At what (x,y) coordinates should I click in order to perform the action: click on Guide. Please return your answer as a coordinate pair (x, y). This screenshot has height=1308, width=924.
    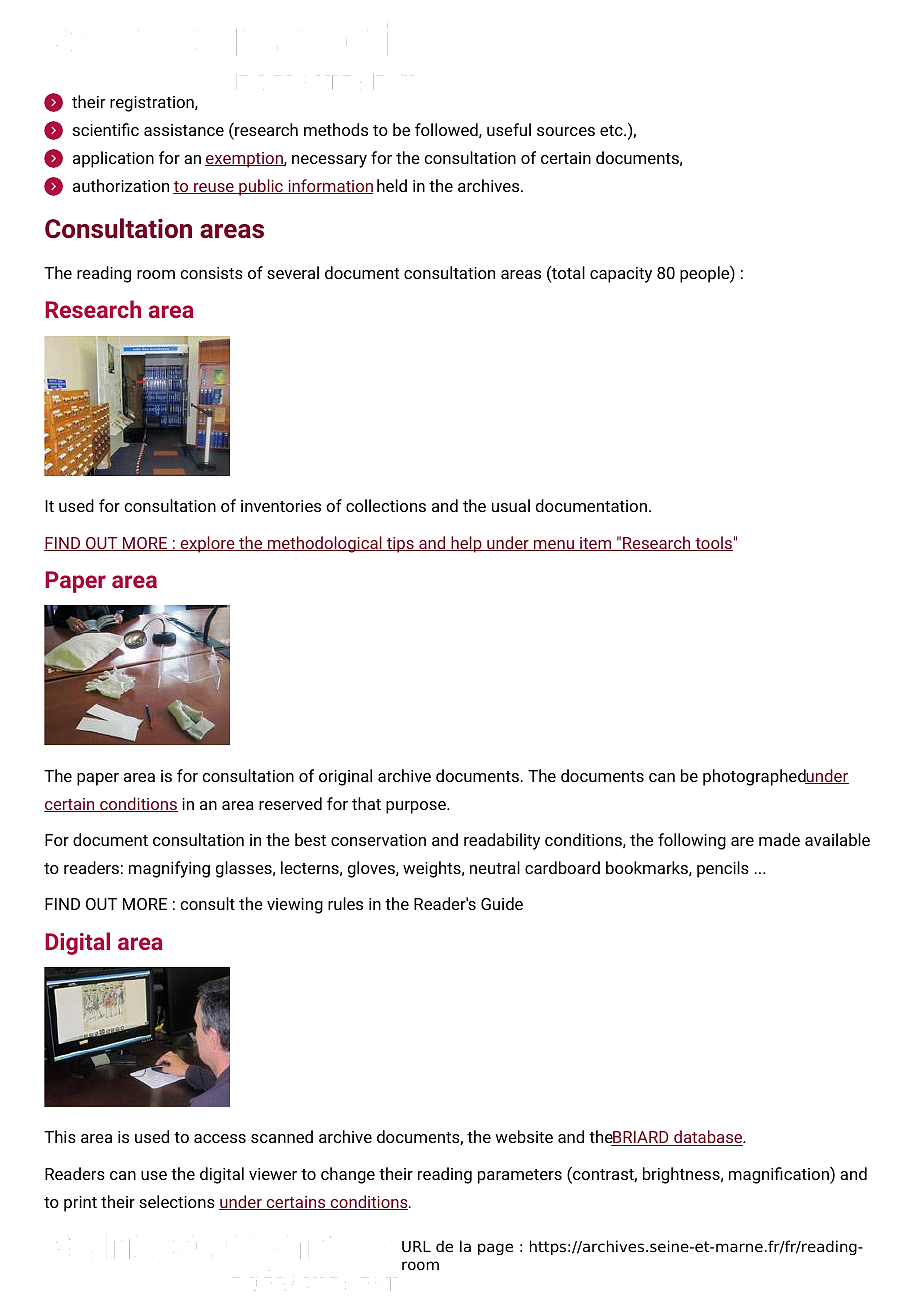
    Looking at the image, I should click on (502, 903).
